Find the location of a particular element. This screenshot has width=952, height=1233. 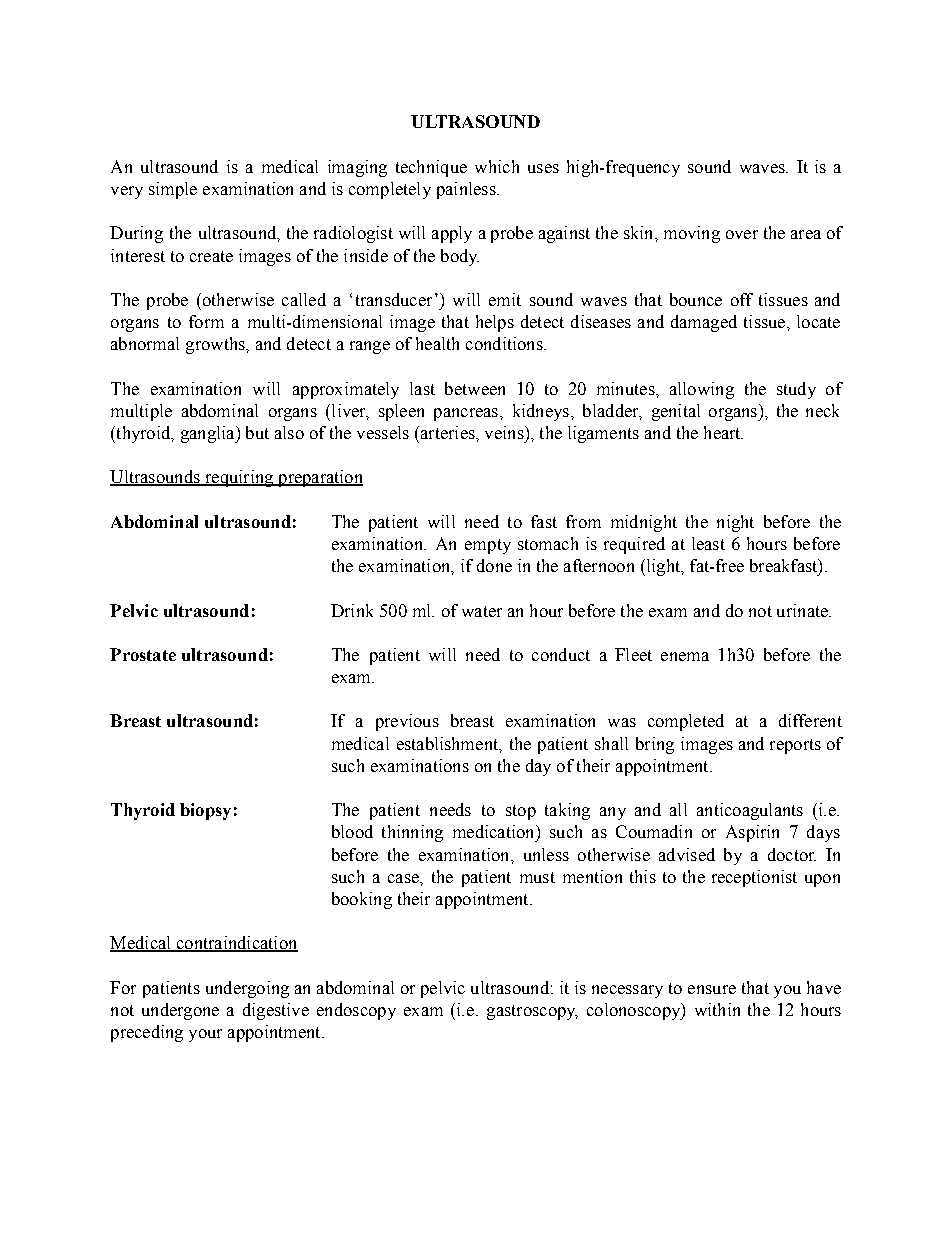

water is located at coordinates (482, 611).
